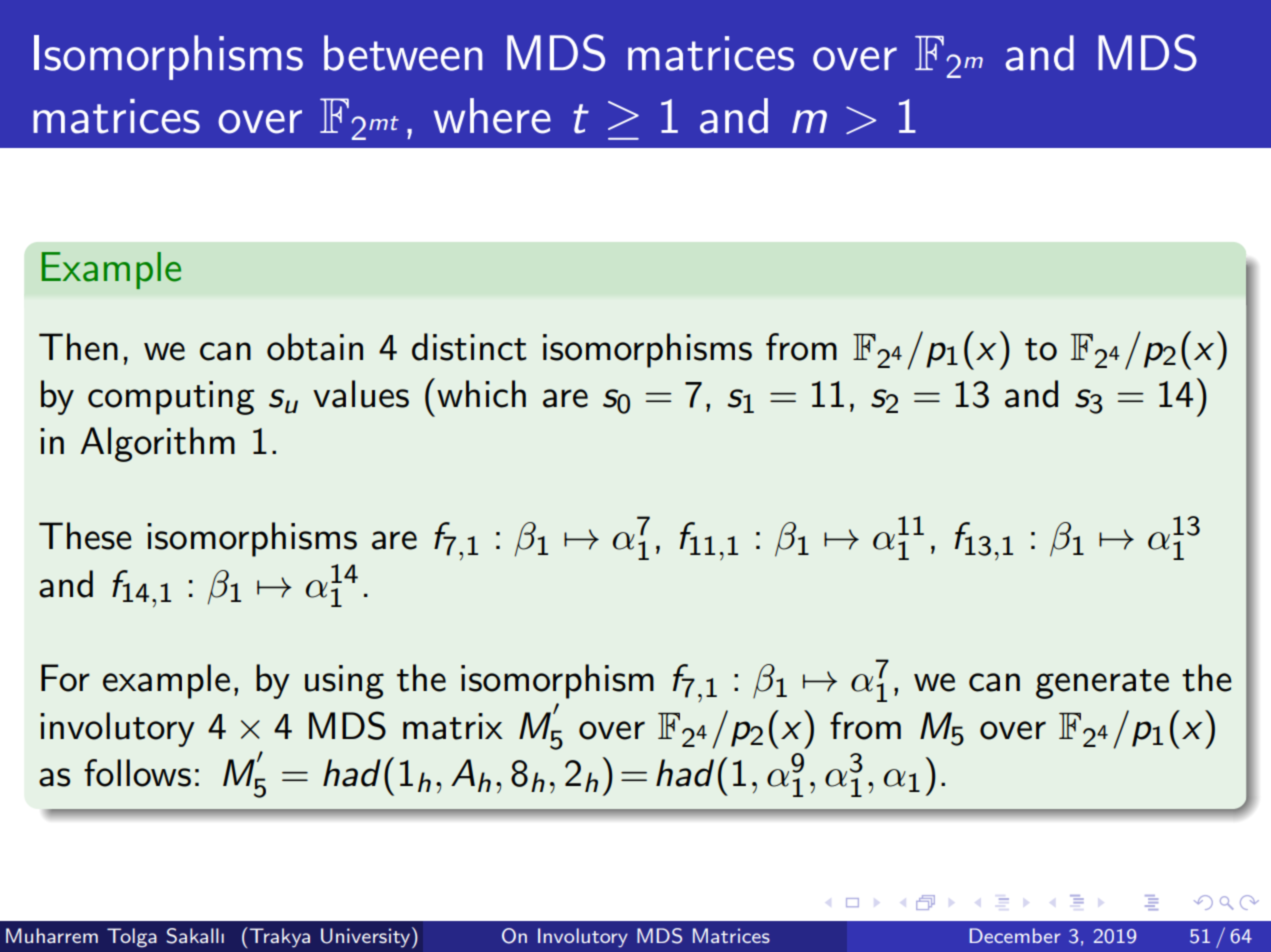  What do you see at coordinates (403, 53) in the screenshot?
I see `between` at bounding box center [403, 53].
